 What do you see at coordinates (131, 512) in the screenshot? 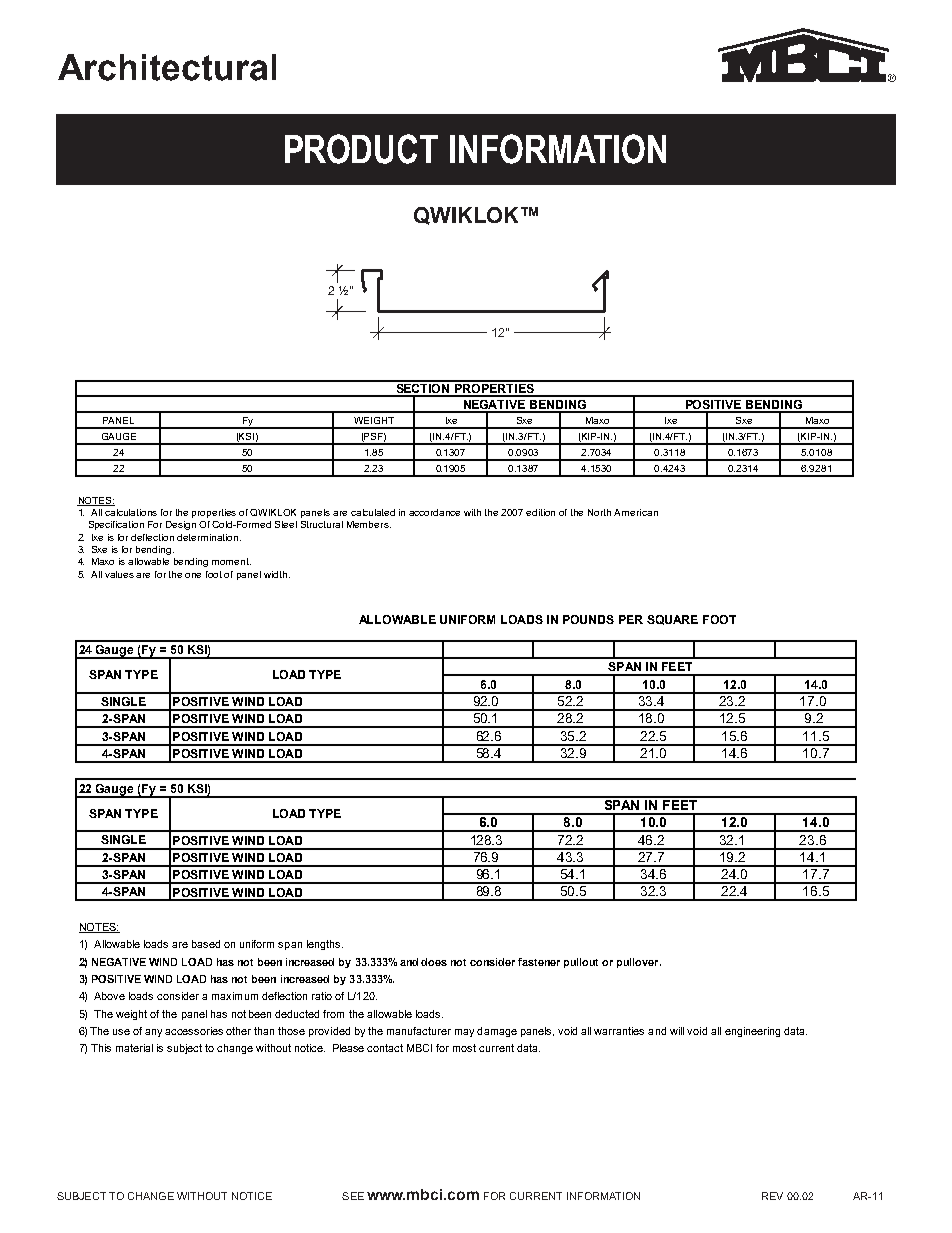
I see `calculations` at bounding box center [131, 512].
